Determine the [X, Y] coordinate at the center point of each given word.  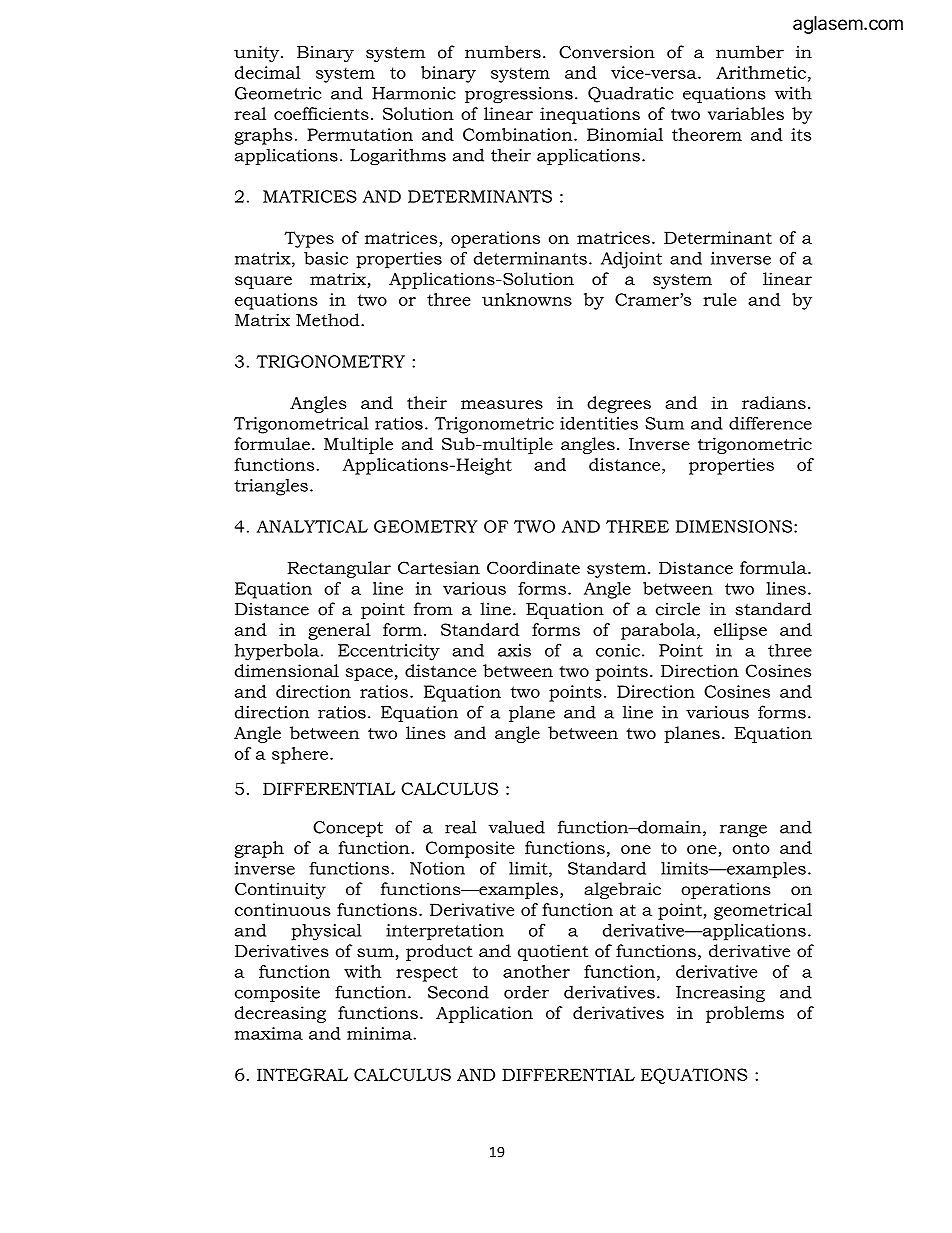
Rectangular [339, 569]
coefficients [321, 113]
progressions [519, 95]
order [526, 992]
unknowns [527, 299]
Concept [348, 829]
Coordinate [533, 567]
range [743, 831]
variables [746, 113]
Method [329, 320]
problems [745, 1014]
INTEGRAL [302, 1074]
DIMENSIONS [735, 526]
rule [720, 299]
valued [517, 827]
